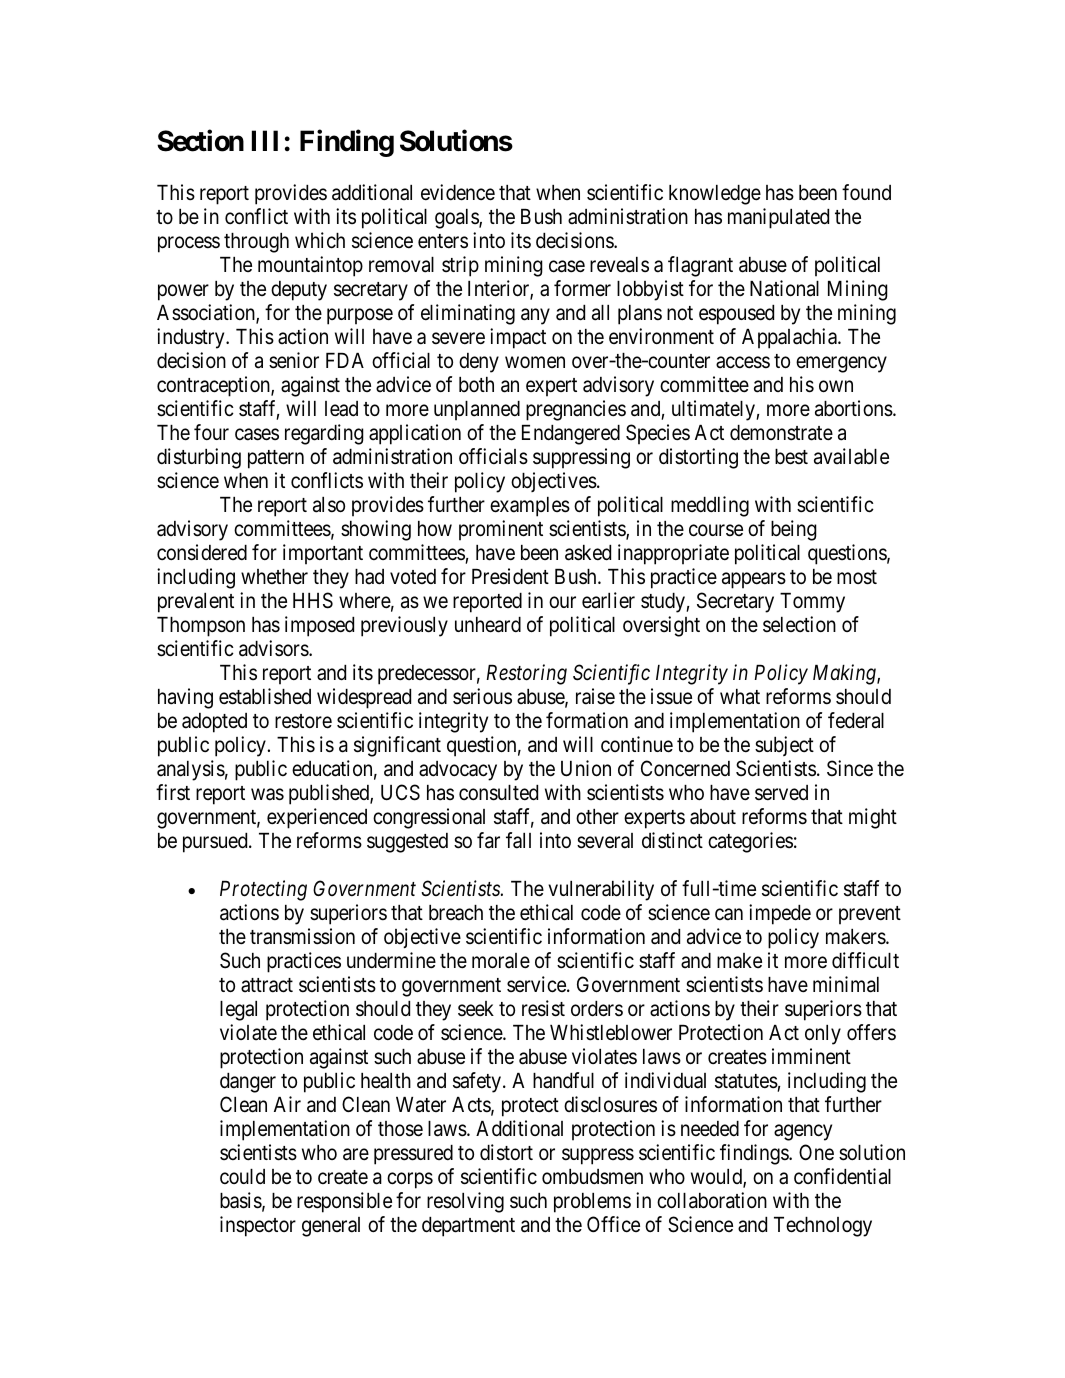 This image has width=1065, height=1378. Describe the element at coordinates (778, 218) in the image. I see `manipulated` at that location.
